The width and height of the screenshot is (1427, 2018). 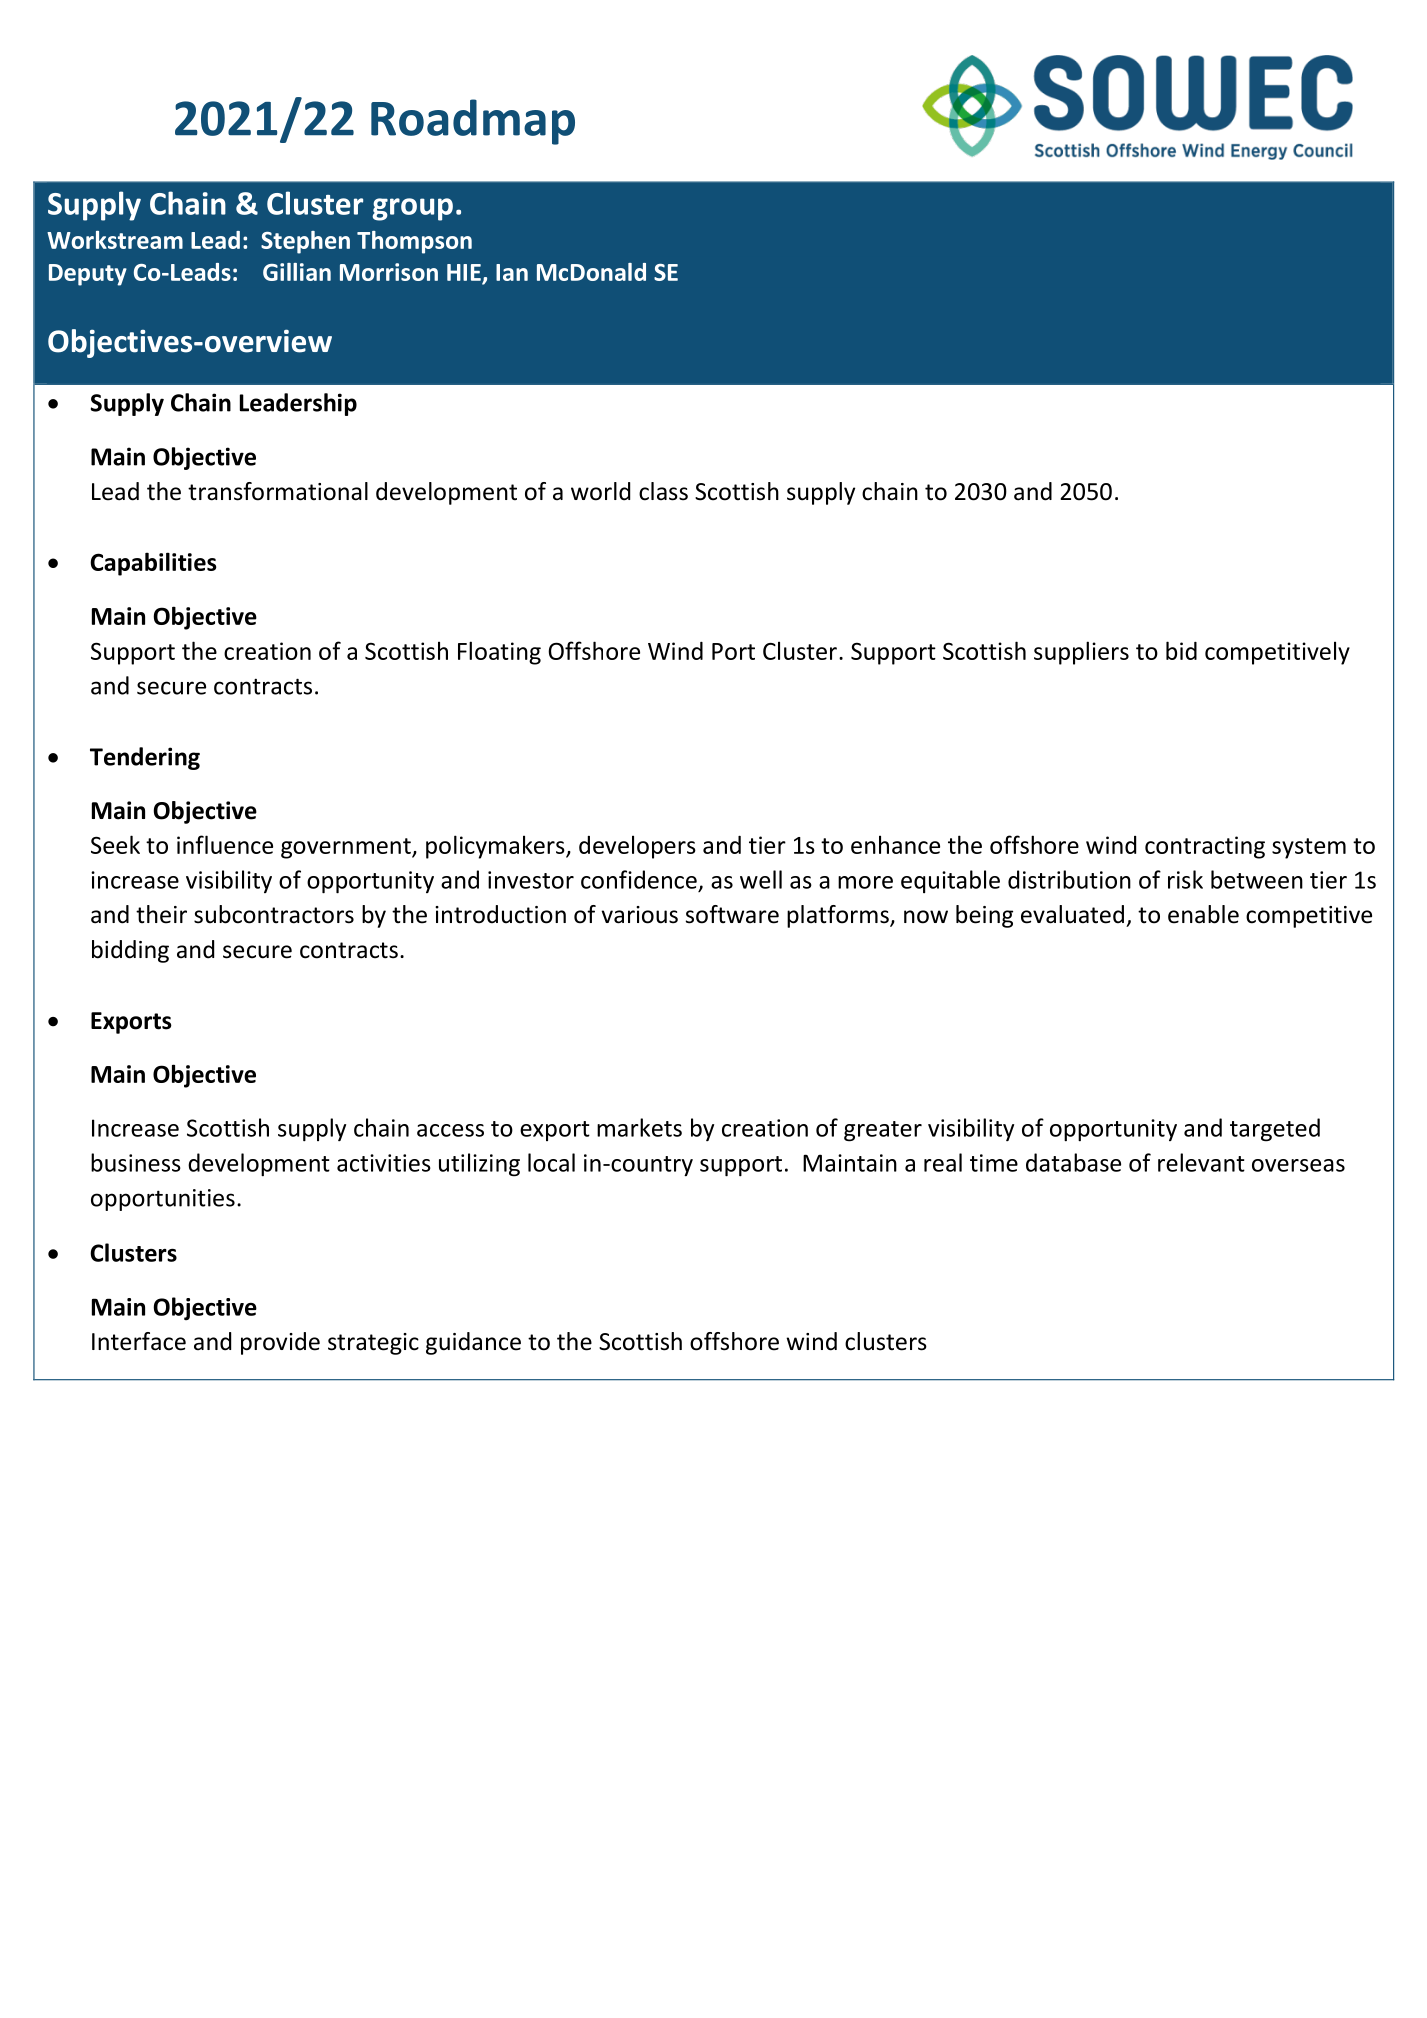 What do you see at coordinates (280, 1343) in the screenshot?
I see `provide` at bounding box center [280, 1343].
